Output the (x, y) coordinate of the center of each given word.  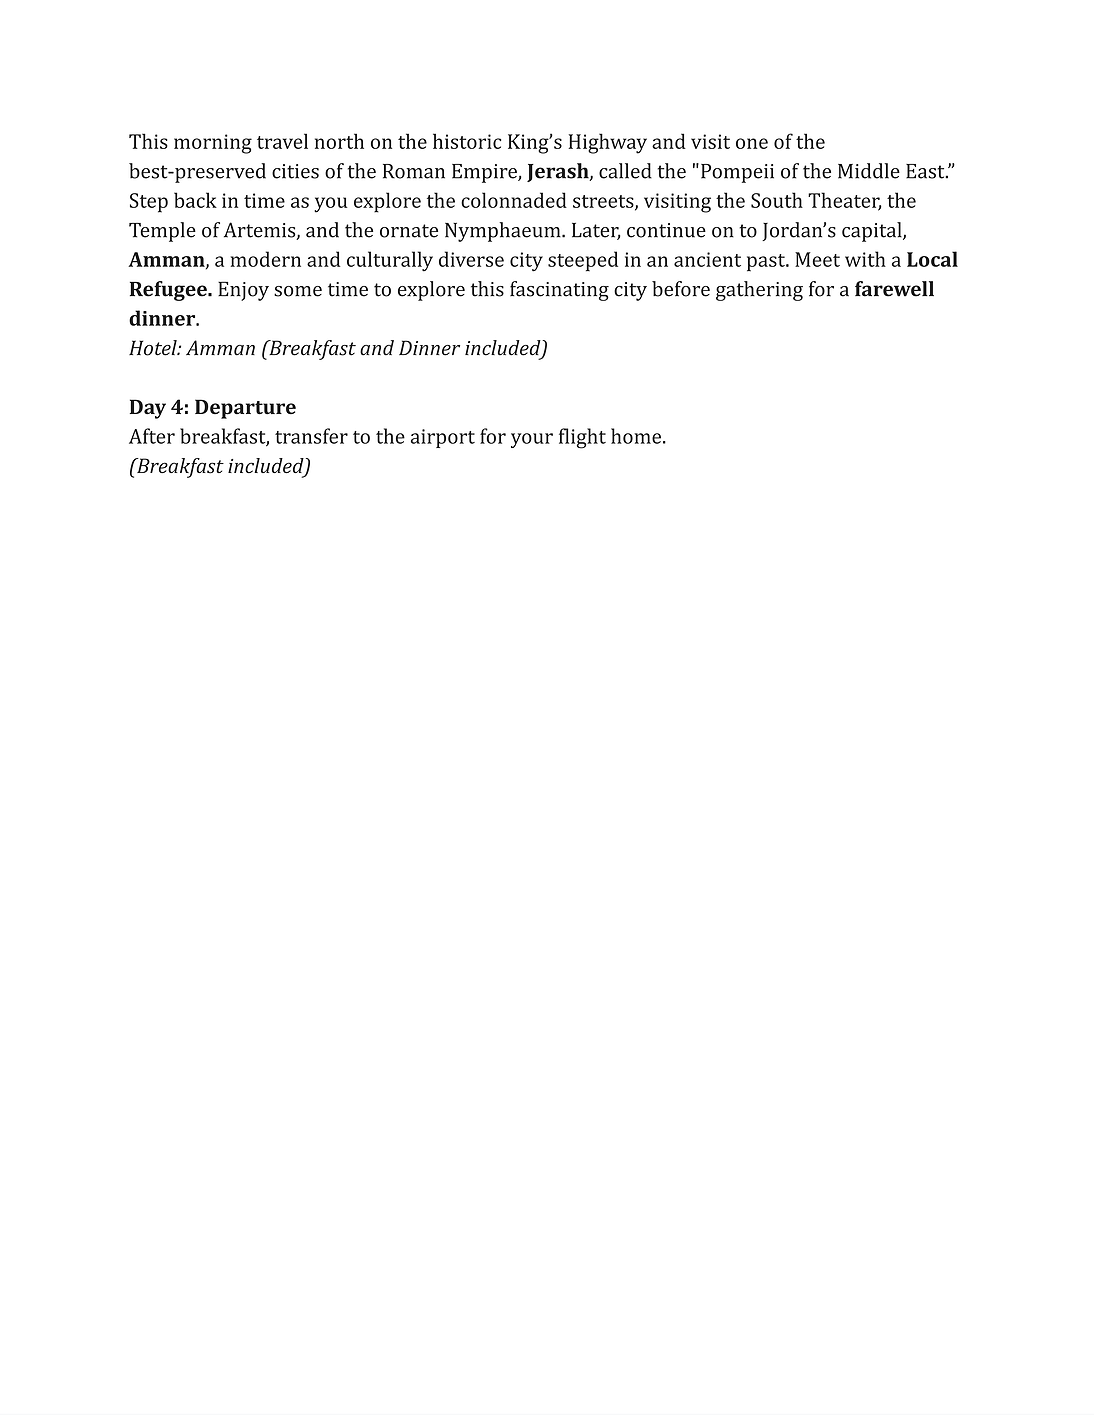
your (532, 440)
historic (467, 141)
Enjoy (243, 291)
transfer (311, 436)
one (752, 143)
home (637, 436)
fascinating (559, 291)
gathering (759, 291)
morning (213, 144)
